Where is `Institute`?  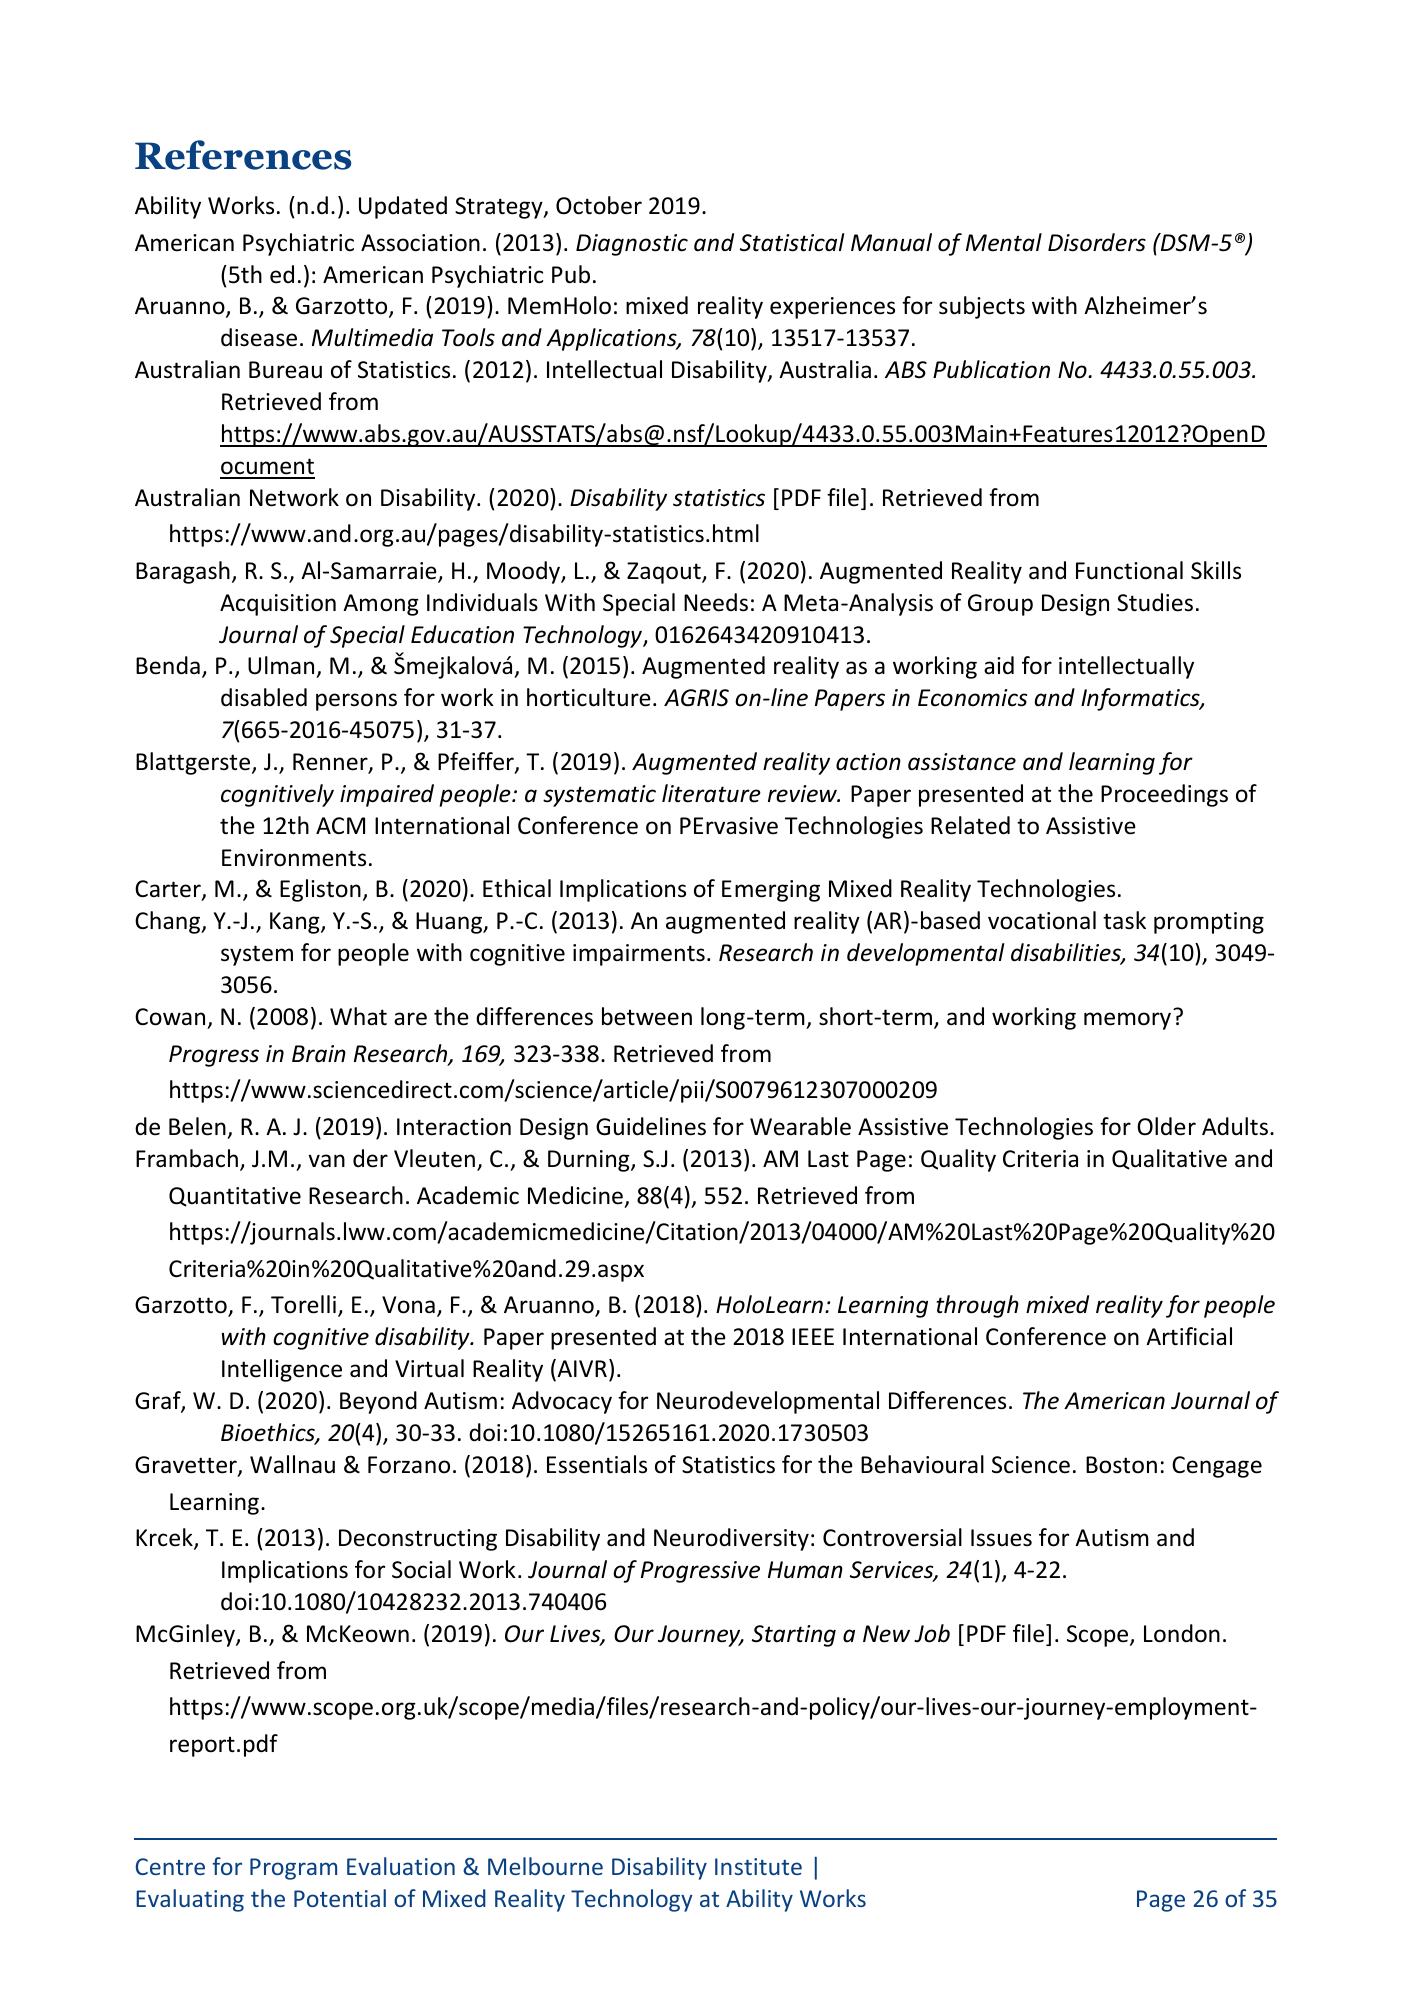
Institute is located at coordinates (758, 1866).
